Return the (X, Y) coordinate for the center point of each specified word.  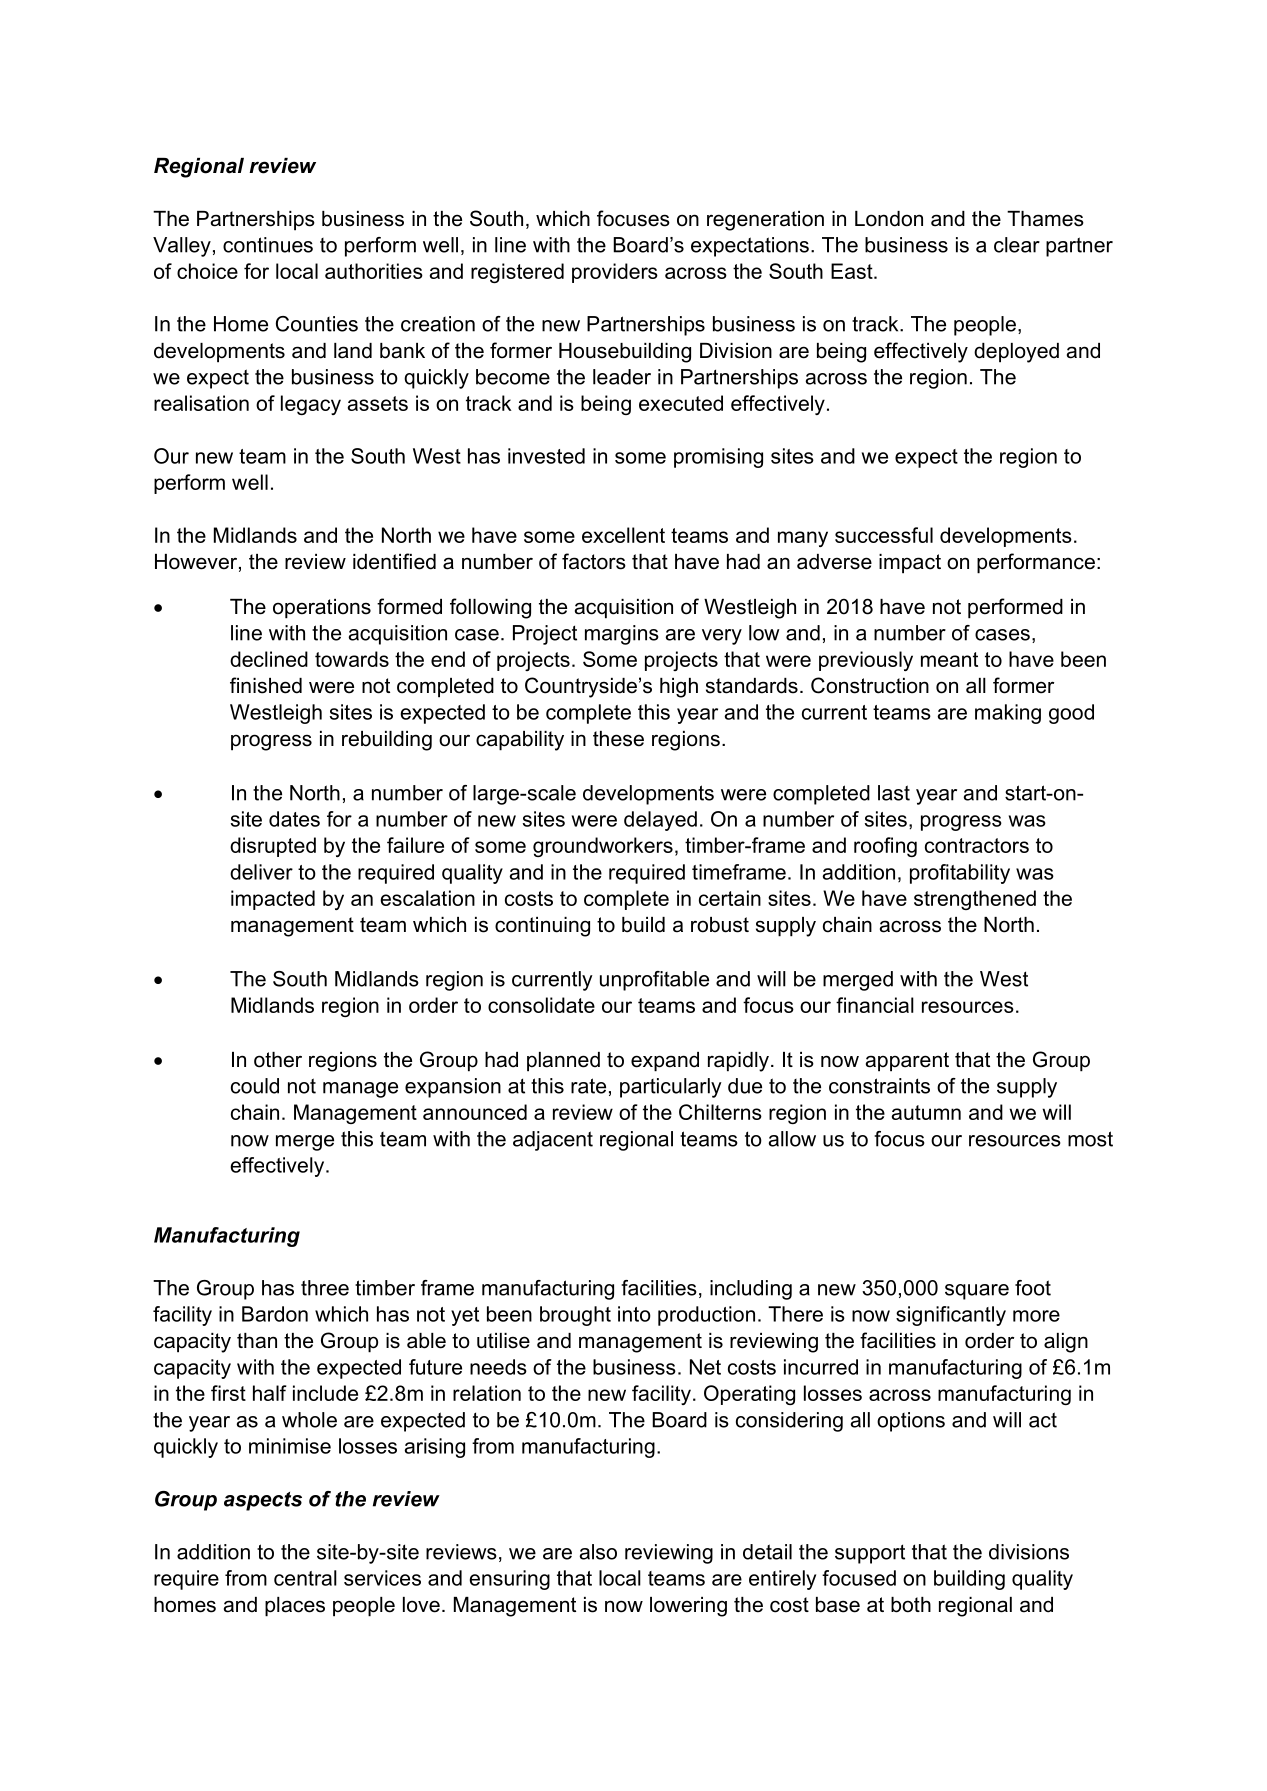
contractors (977, 845)
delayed (660, 821)
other (278, 1060)
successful (884, 535)
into (634, 1314)
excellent (623, 535)
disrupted (273, 847)
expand (665, 1062)
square (977, 1292)
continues (268, 245)
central (305, 1578)
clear (1017, 245)
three (325, 1288)
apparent (907, 1062)
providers (615, 273)
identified (394, 561)
